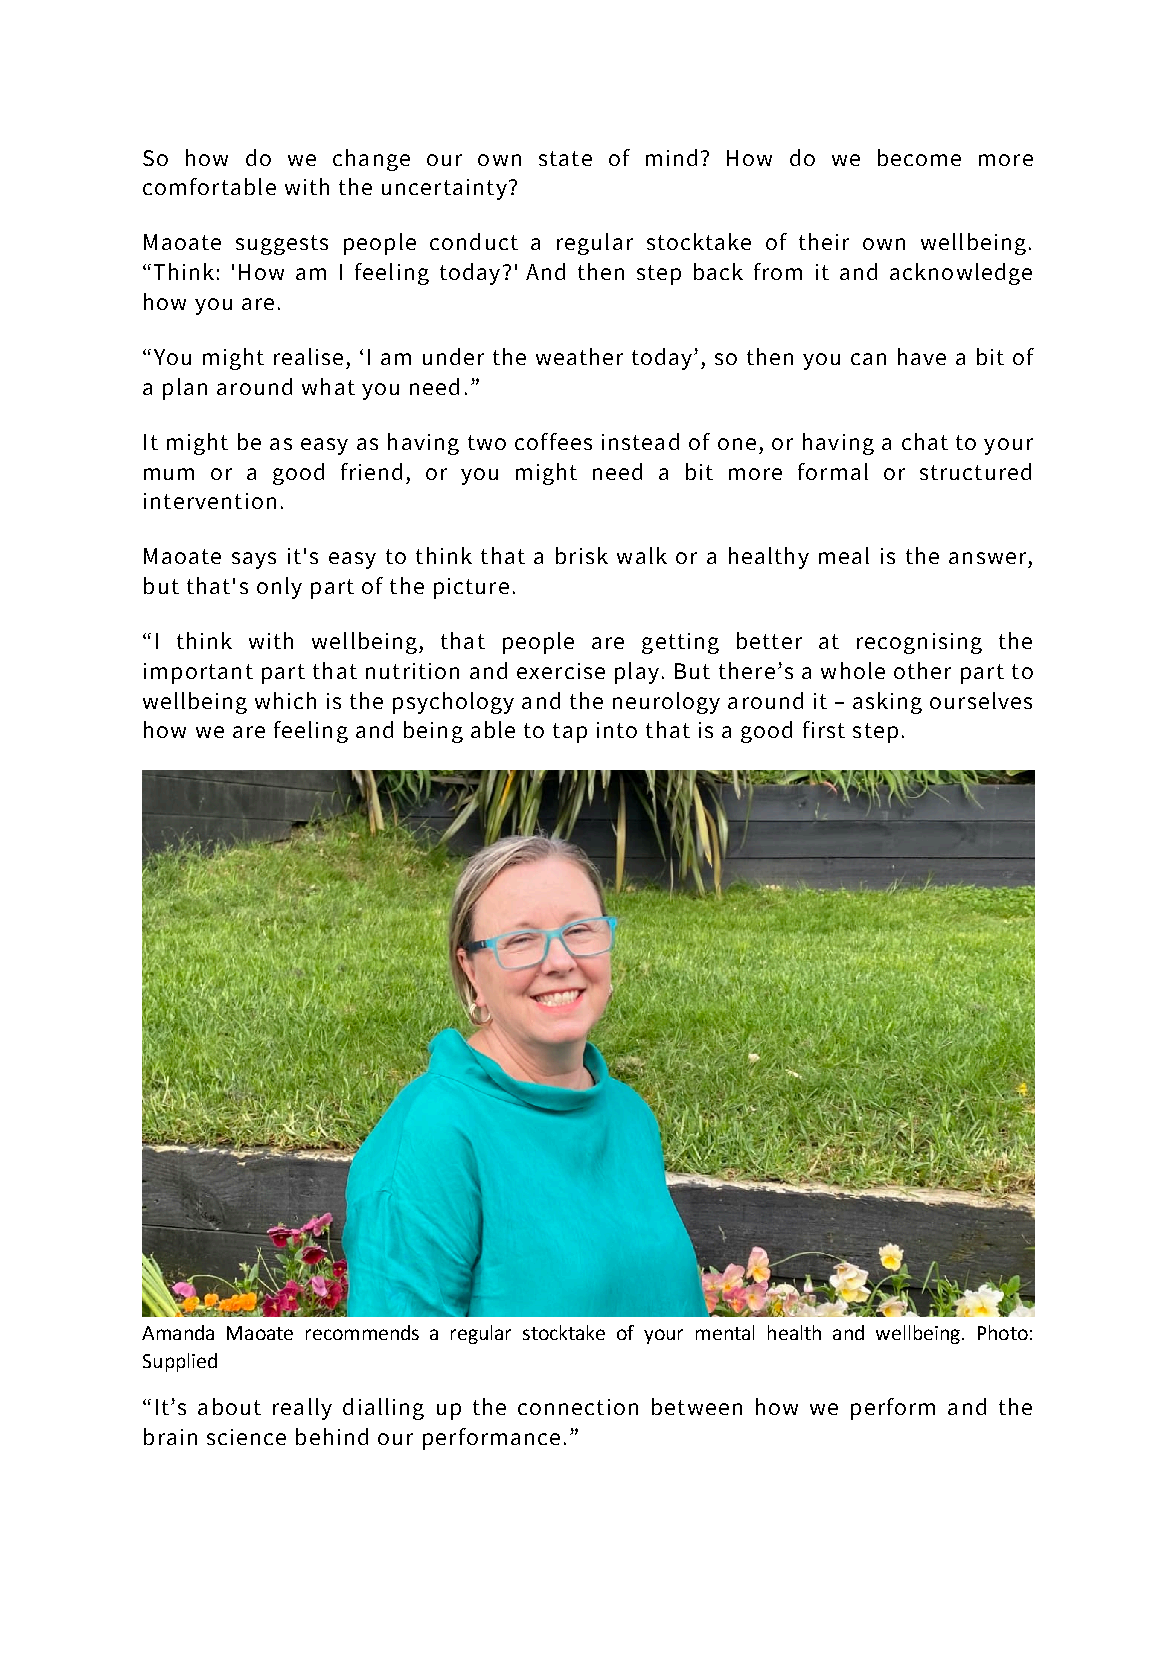 The image size is (1176, 1664). I want to click on brisk, so click(582, 555).
